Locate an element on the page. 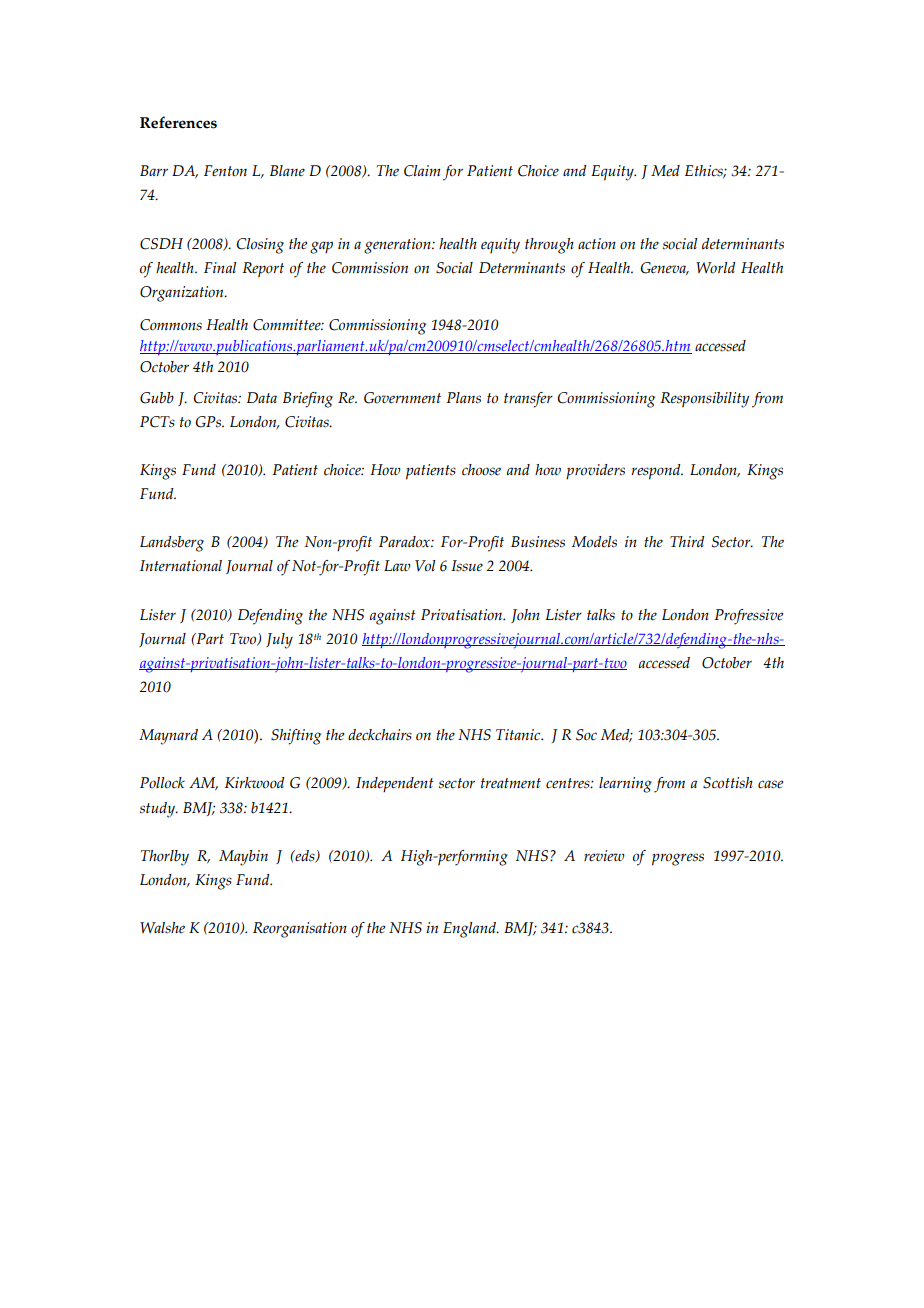  Claim is located at coordinates (422, 171).
